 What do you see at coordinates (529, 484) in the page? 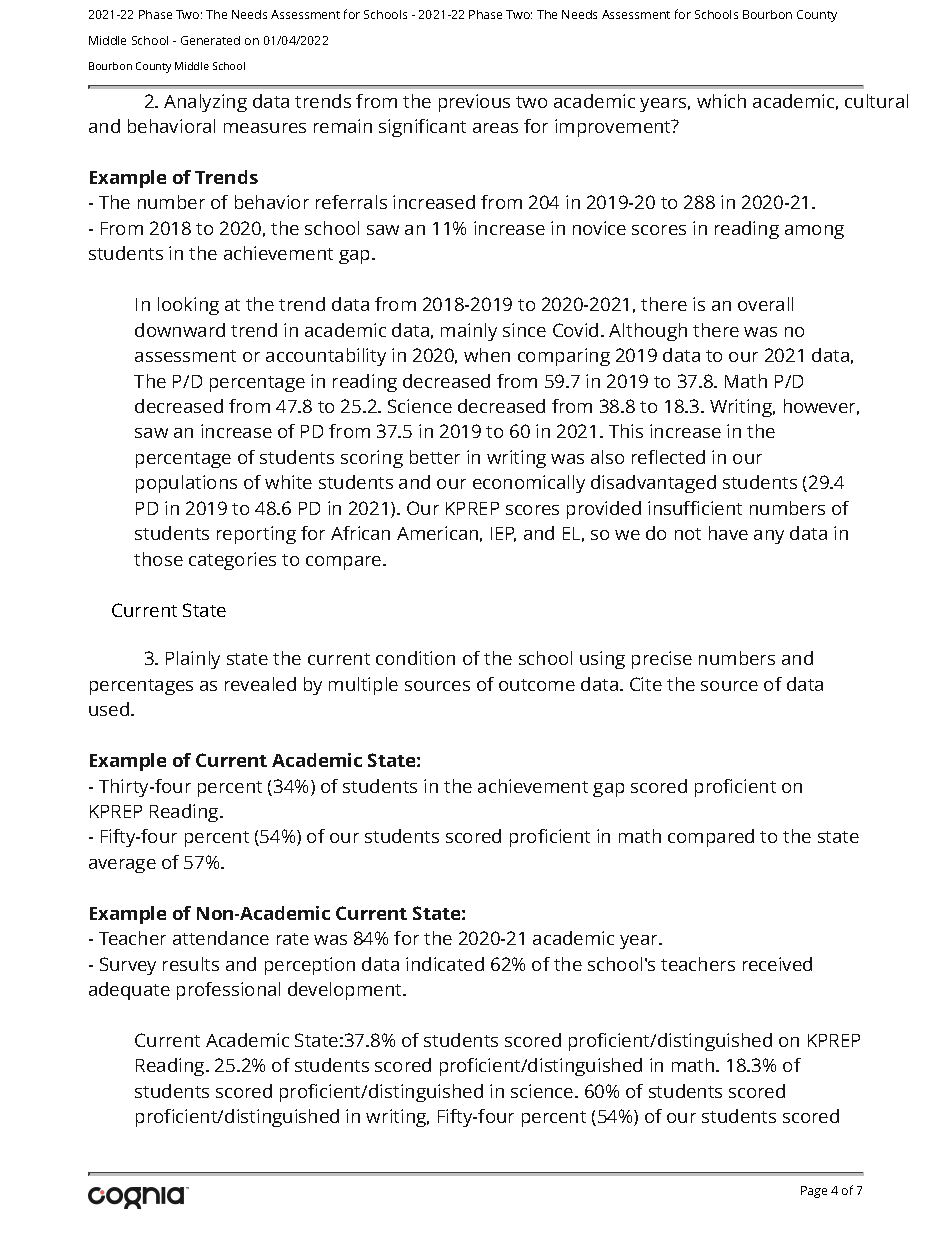
I see `economically` at bounding box center [529, 484].
